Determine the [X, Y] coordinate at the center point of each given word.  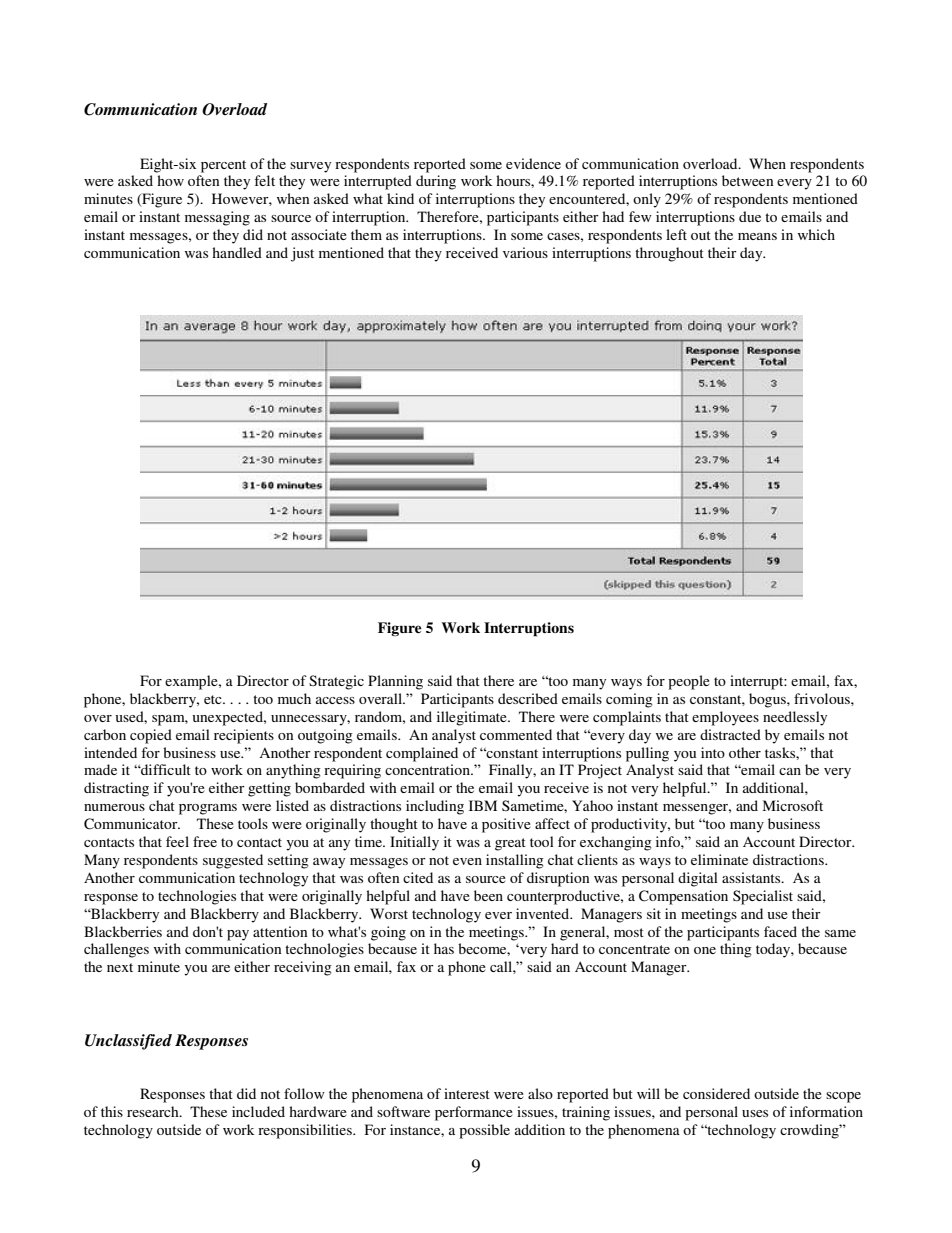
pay [238, 935]
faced [780, 931]
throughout [669, 254]
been [488, 895]
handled [237, 252]
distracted [730, 734]
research [154, 1111]
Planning [395, 682]
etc [214, 699]
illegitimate [473, 718]
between [747, 180]
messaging [217, 218]
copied [151, 736]
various [525, 252]
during [436, 182]
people [689, 682]
